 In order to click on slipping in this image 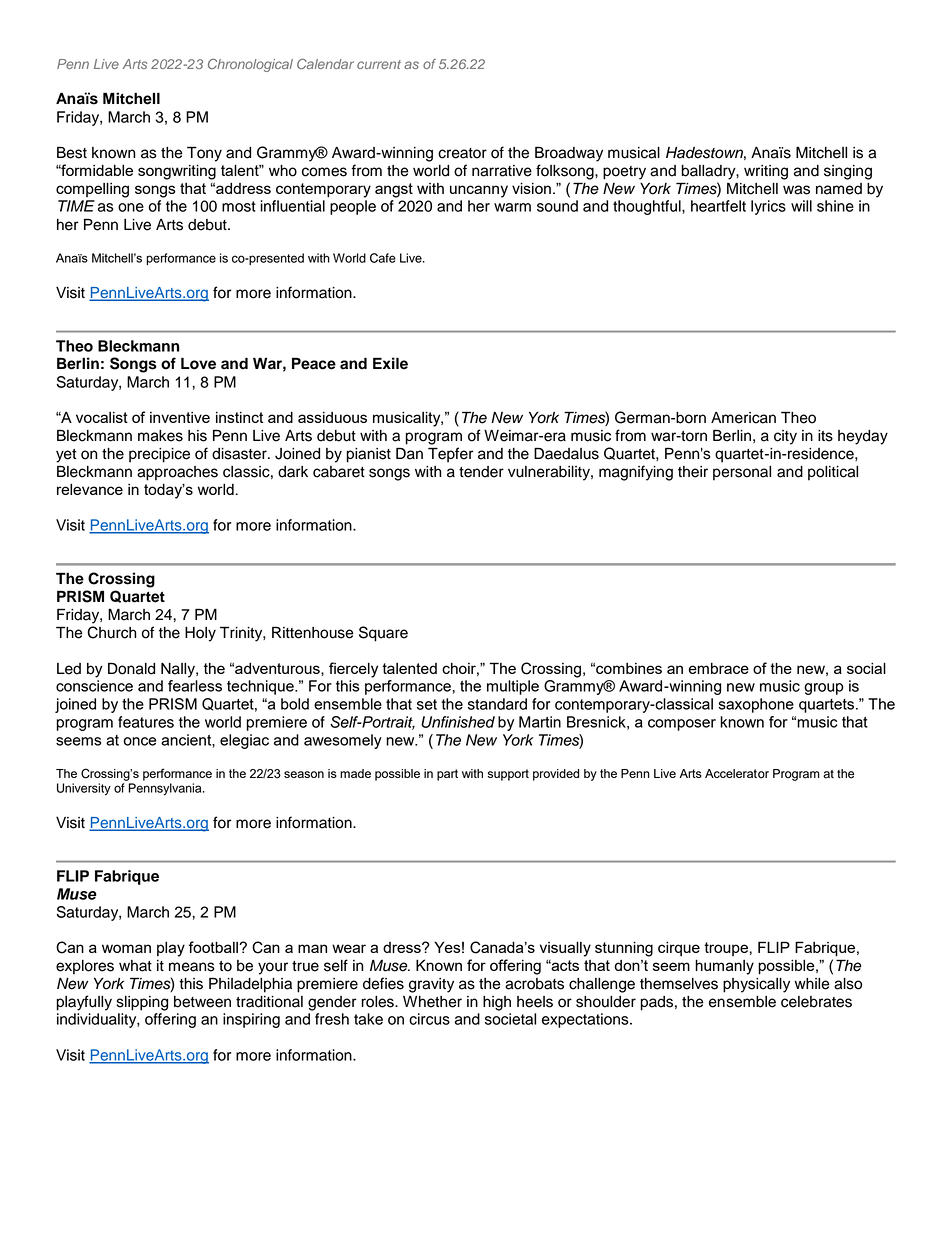, I will do `click(142, 1003)`.
